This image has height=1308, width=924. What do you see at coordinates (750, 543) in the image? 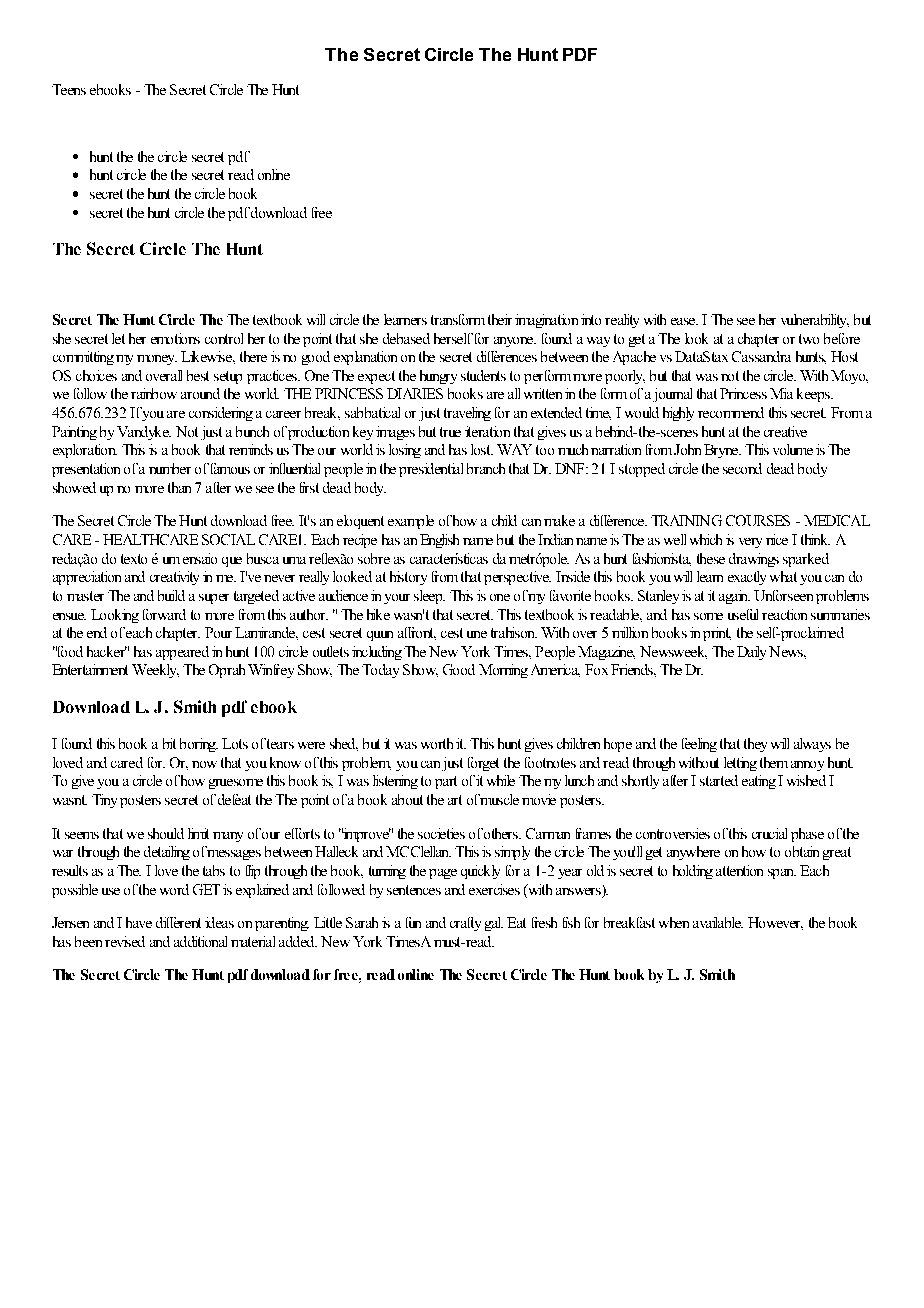
I see `very` at bounding box center [750, 543].
